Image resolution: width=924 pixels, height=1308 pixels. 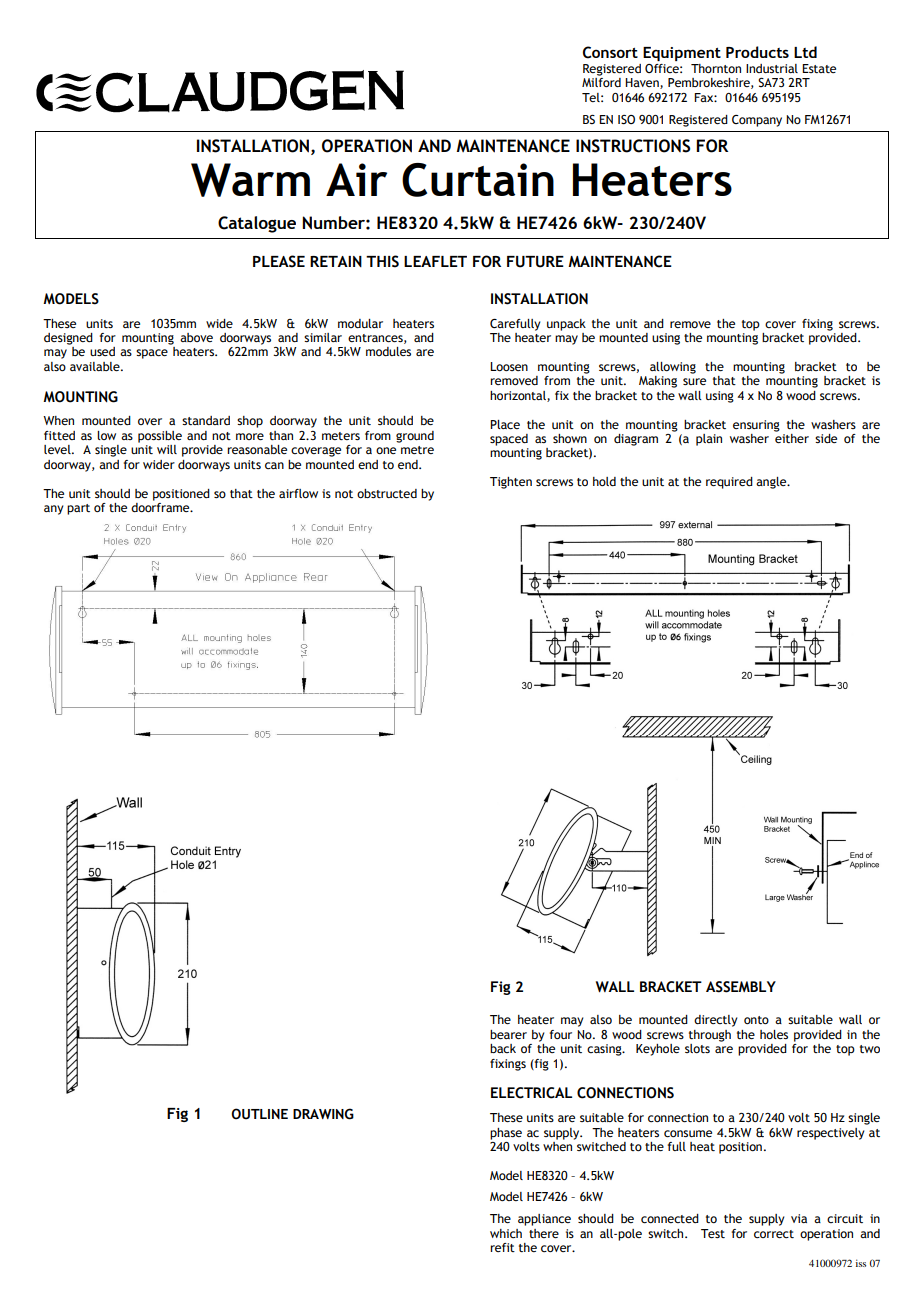 What do you see at coordinates (250, 180) in the document?
I see `Warm` at bounding box center [250, 180].
